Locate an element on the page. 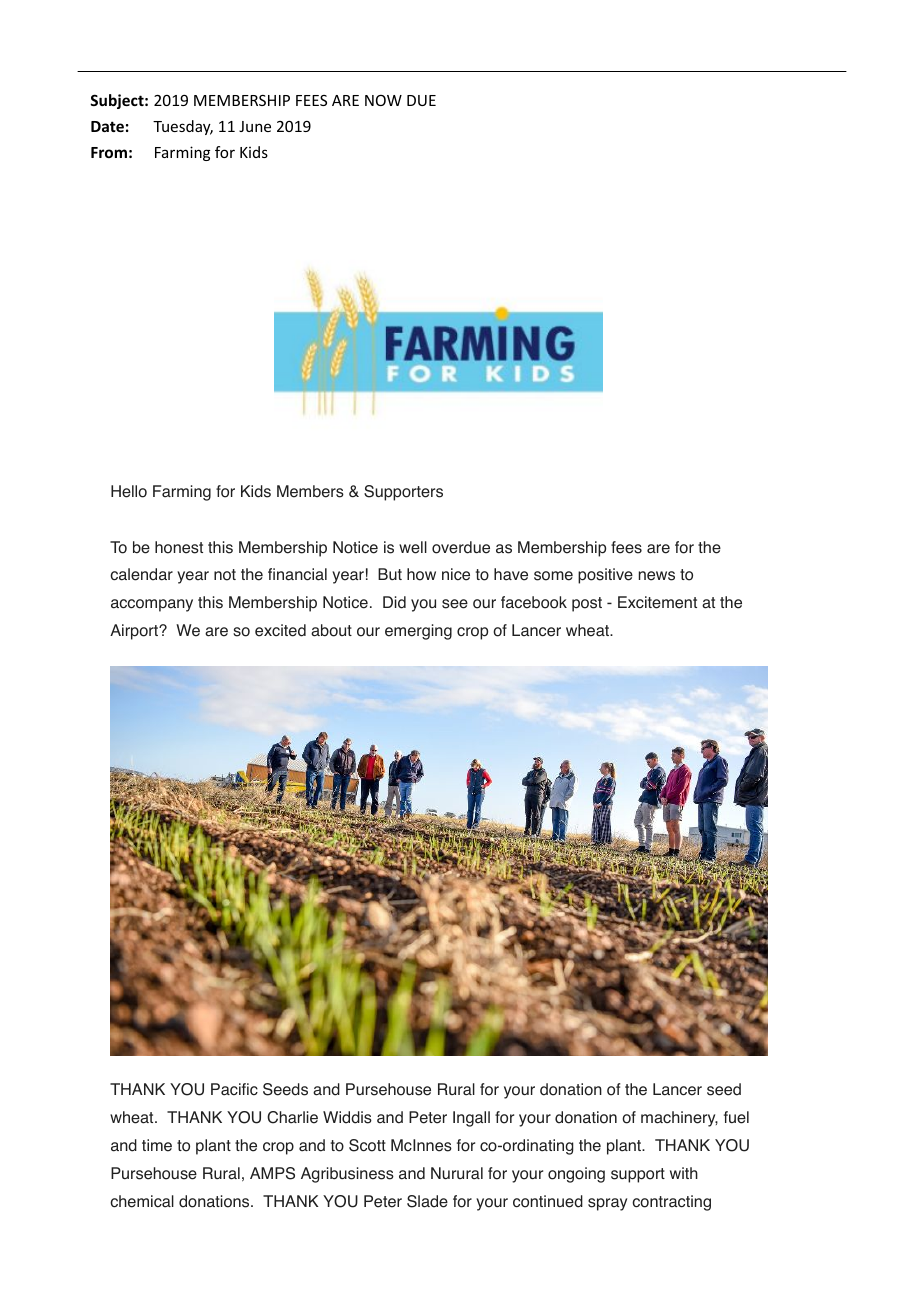 Image resolution: width=924 pixels, height=1308 pixels. NOW is located at coordinates (383, 100).
